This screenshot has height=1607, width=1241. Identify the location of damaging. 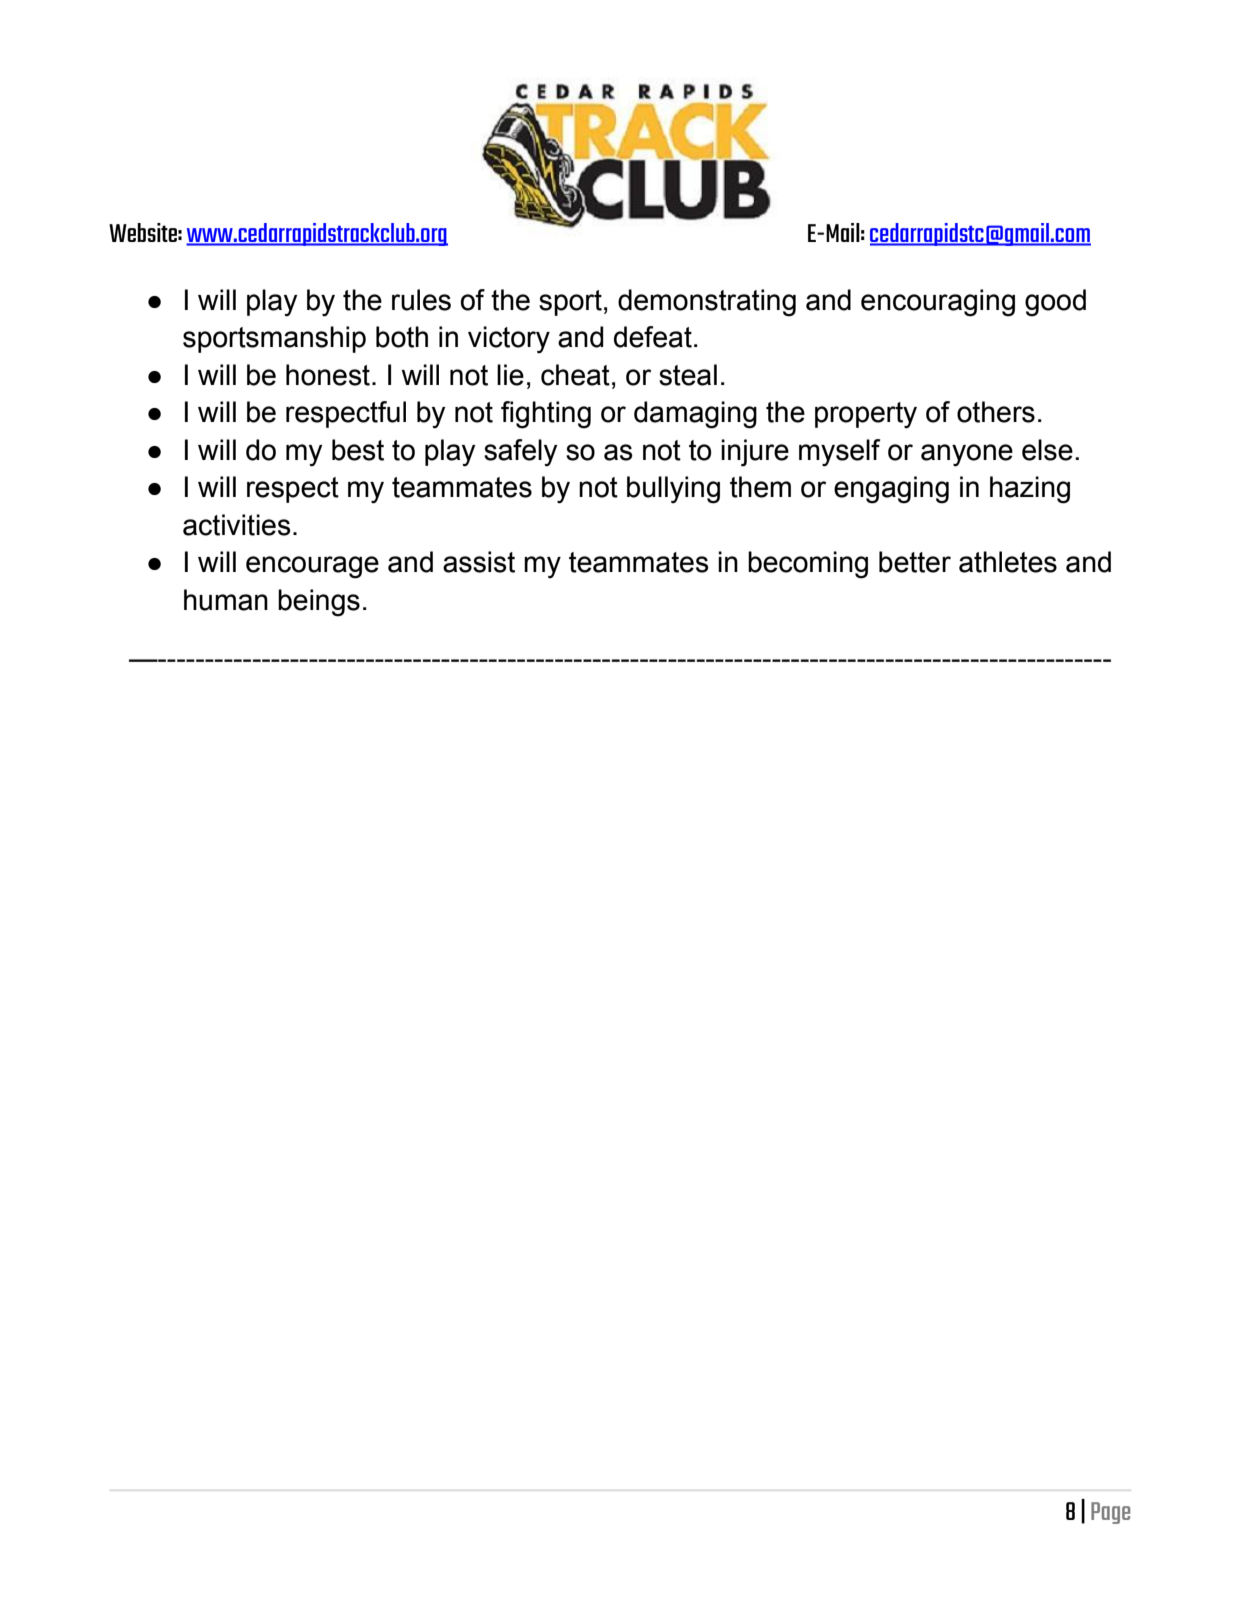
(695, 415).
